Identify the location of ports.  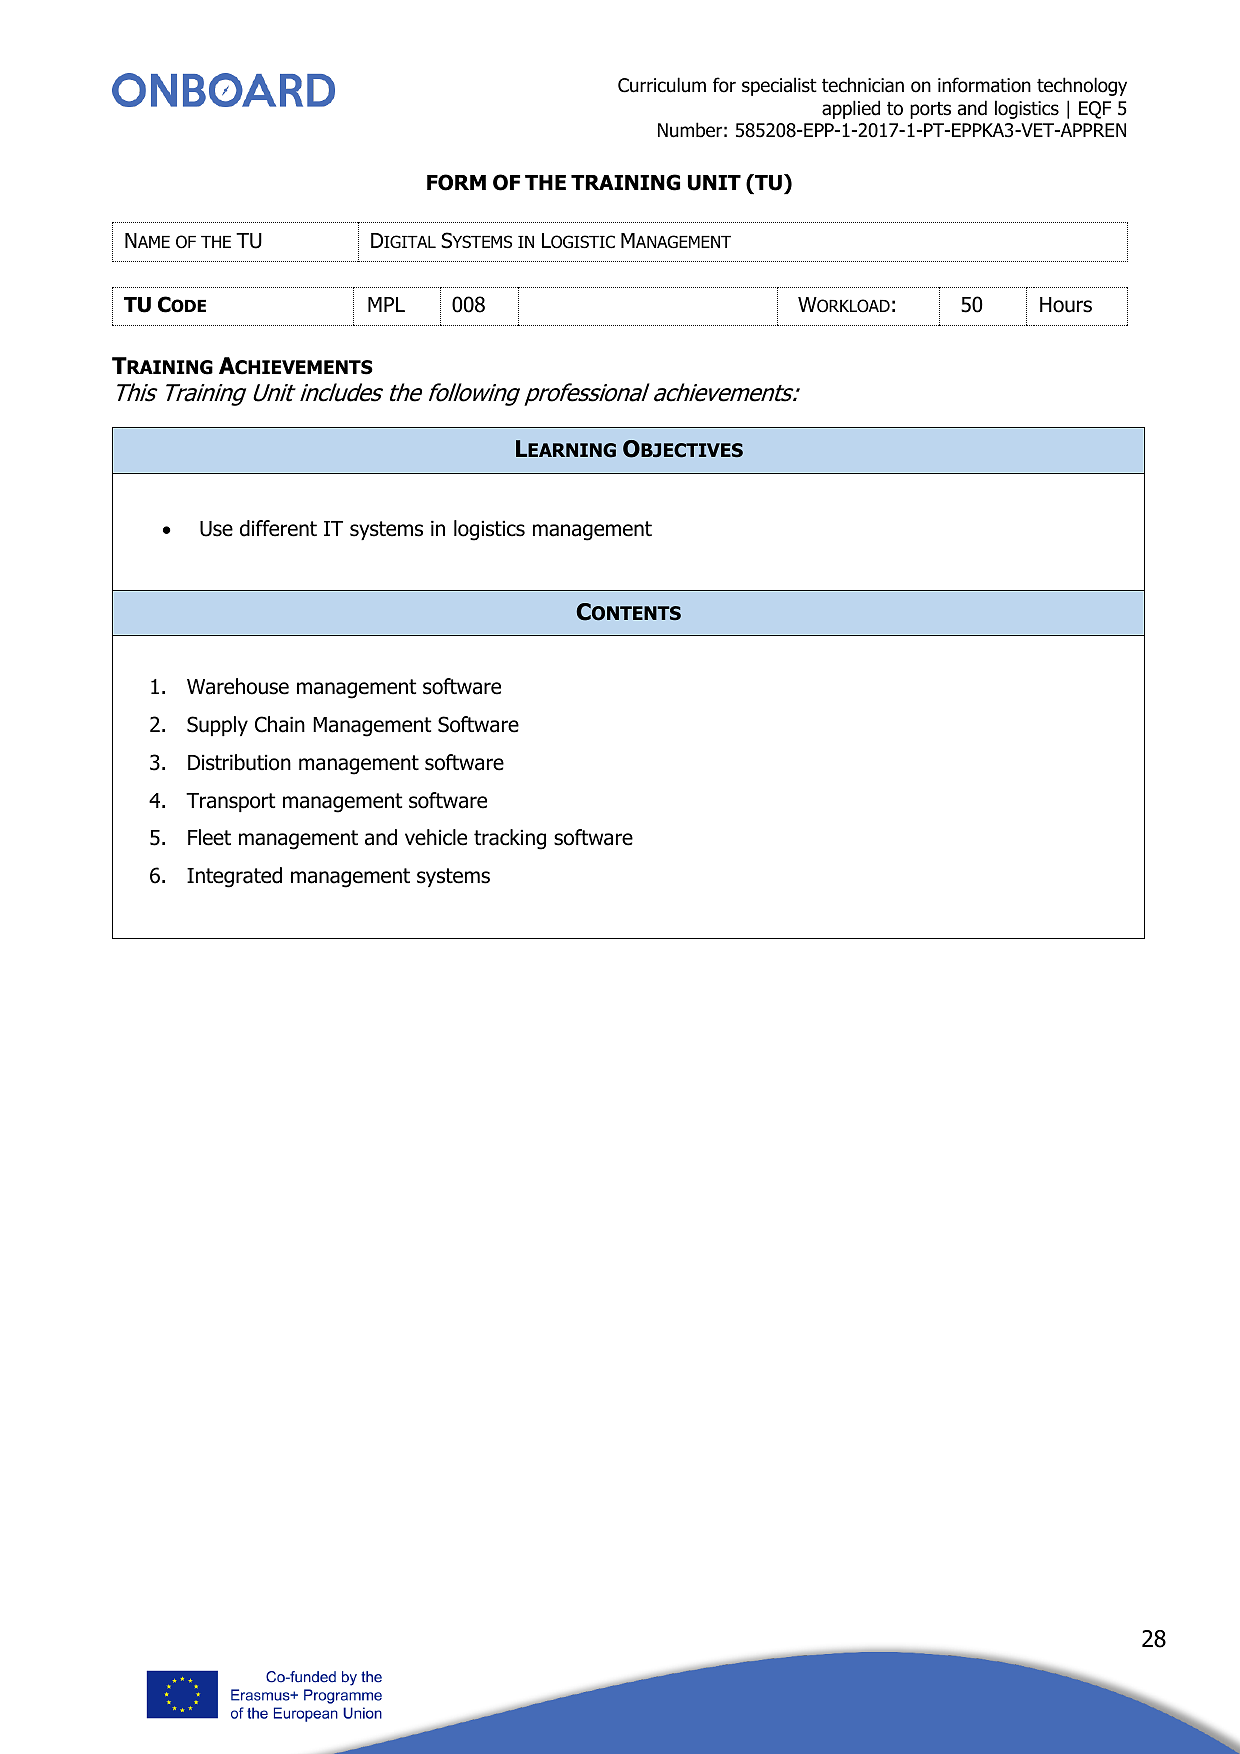
(930, 110).
